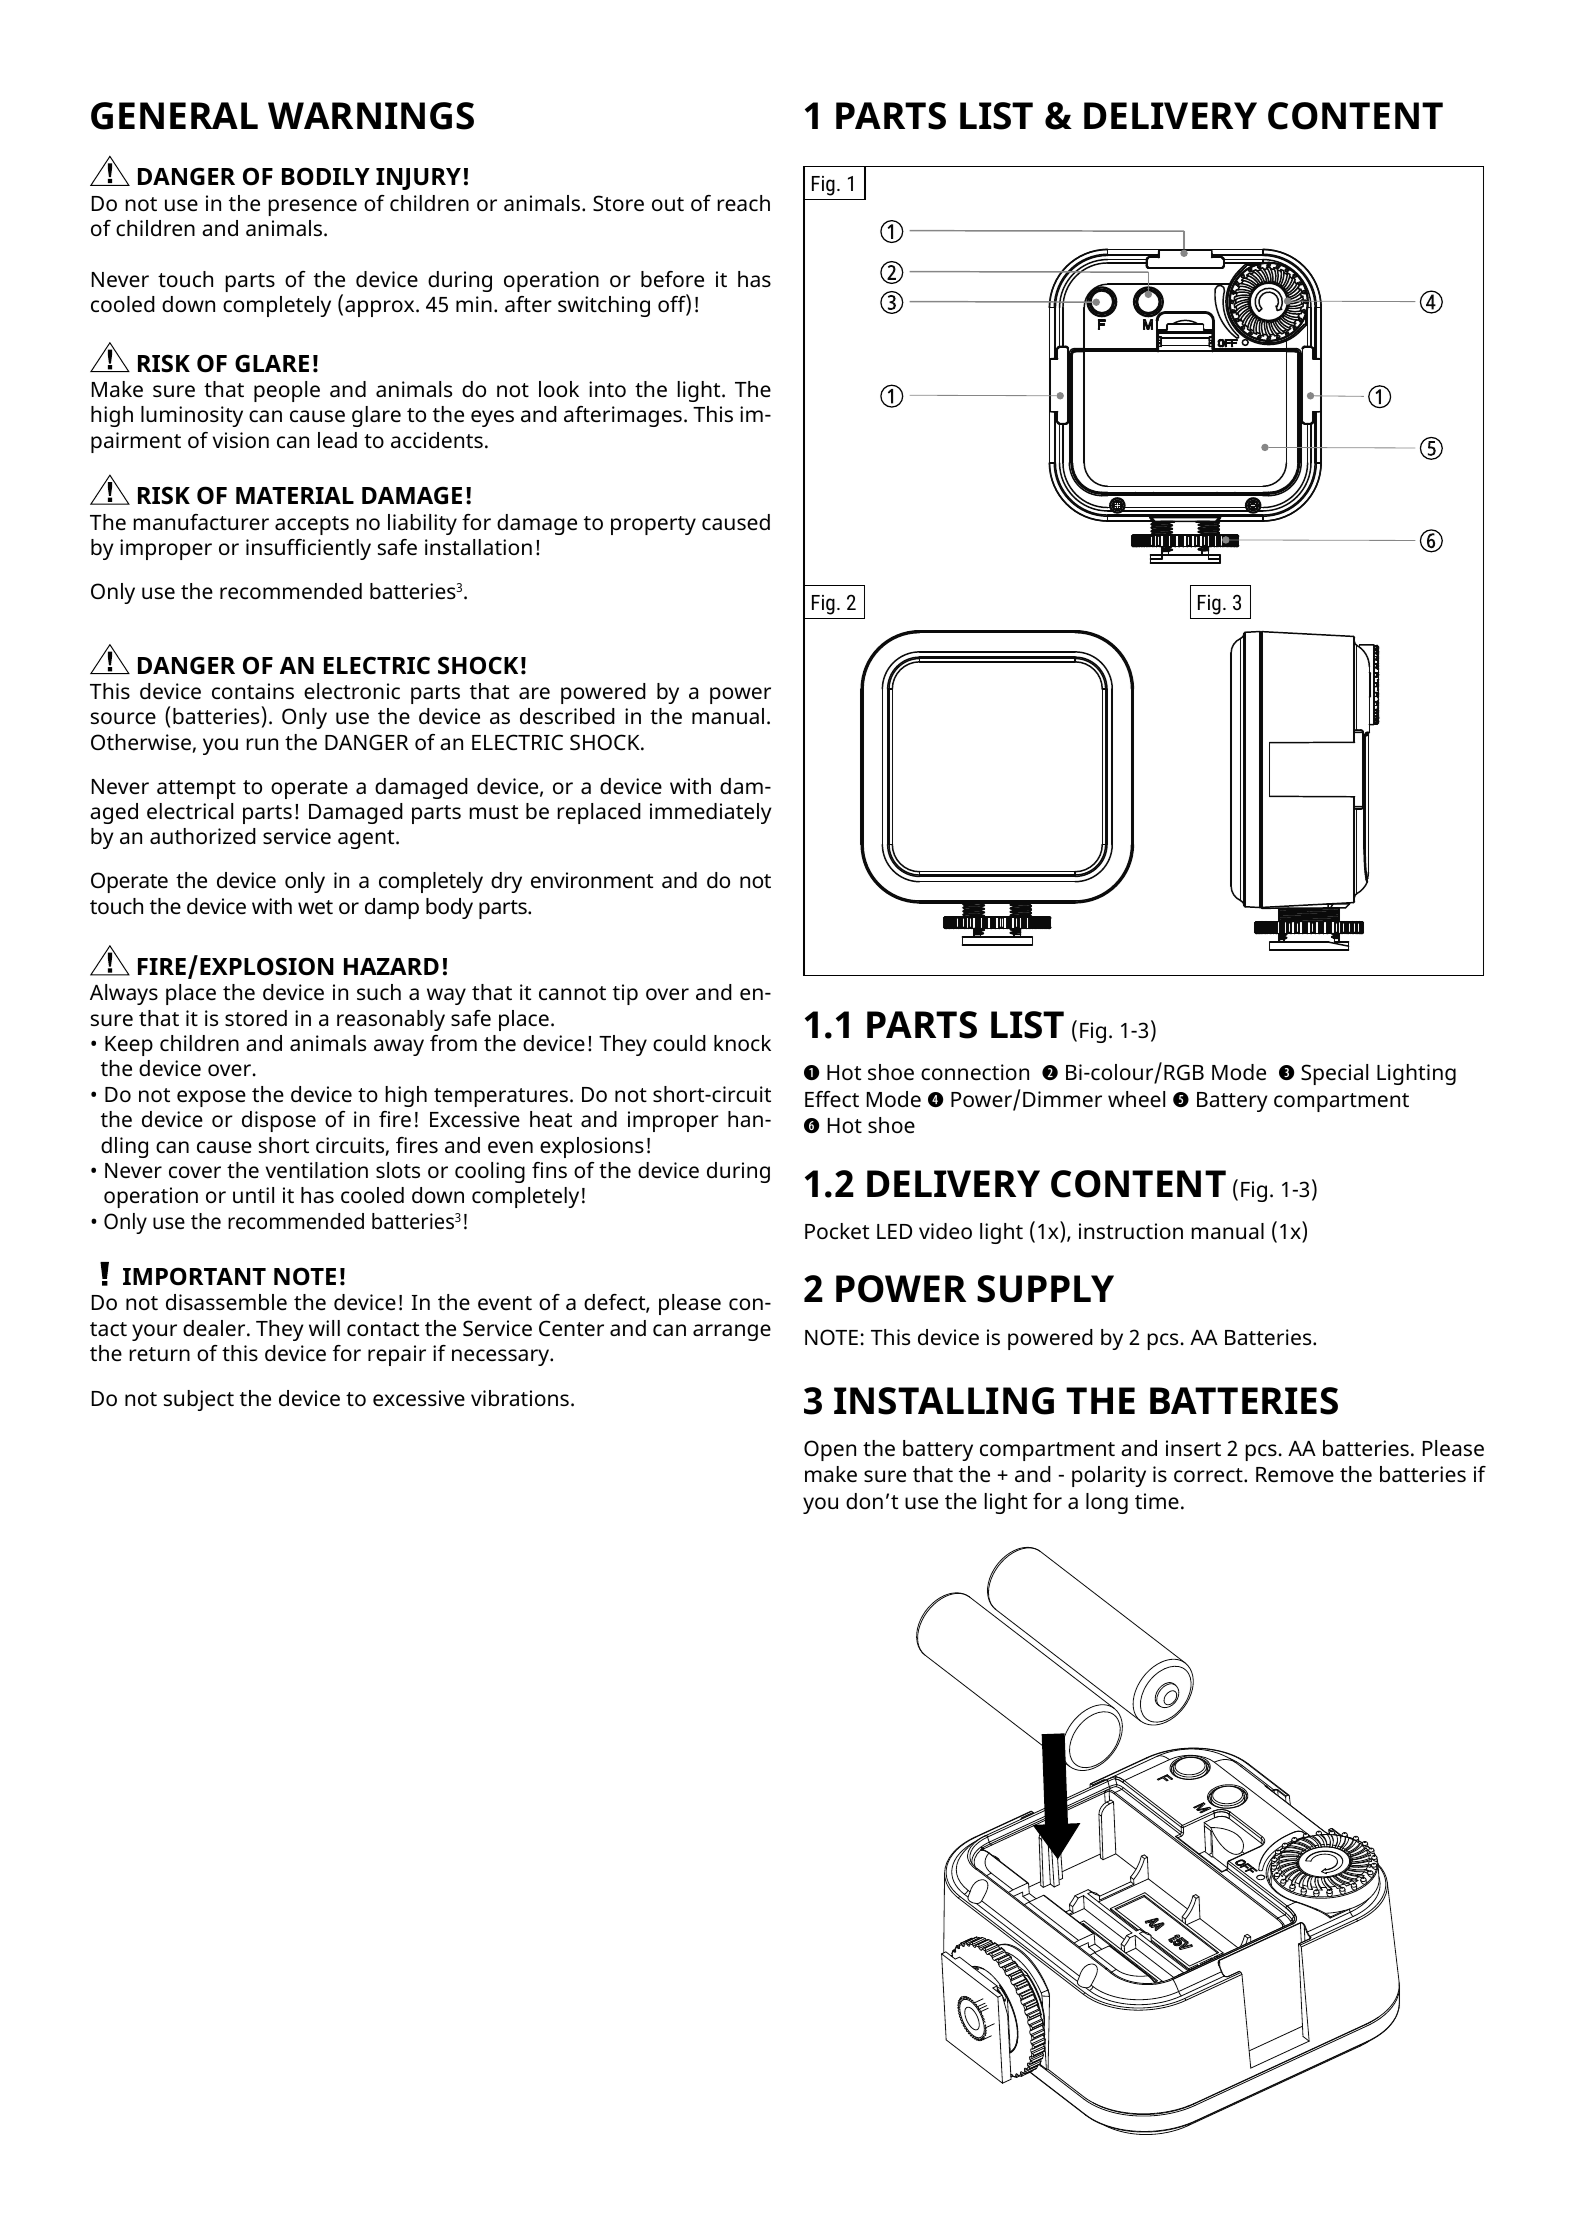 The height and width of the screenshot is (2227, 1575). Describe the element at coordinates (1136, 1099) in the screenshot. I see `wheel` at that location.
